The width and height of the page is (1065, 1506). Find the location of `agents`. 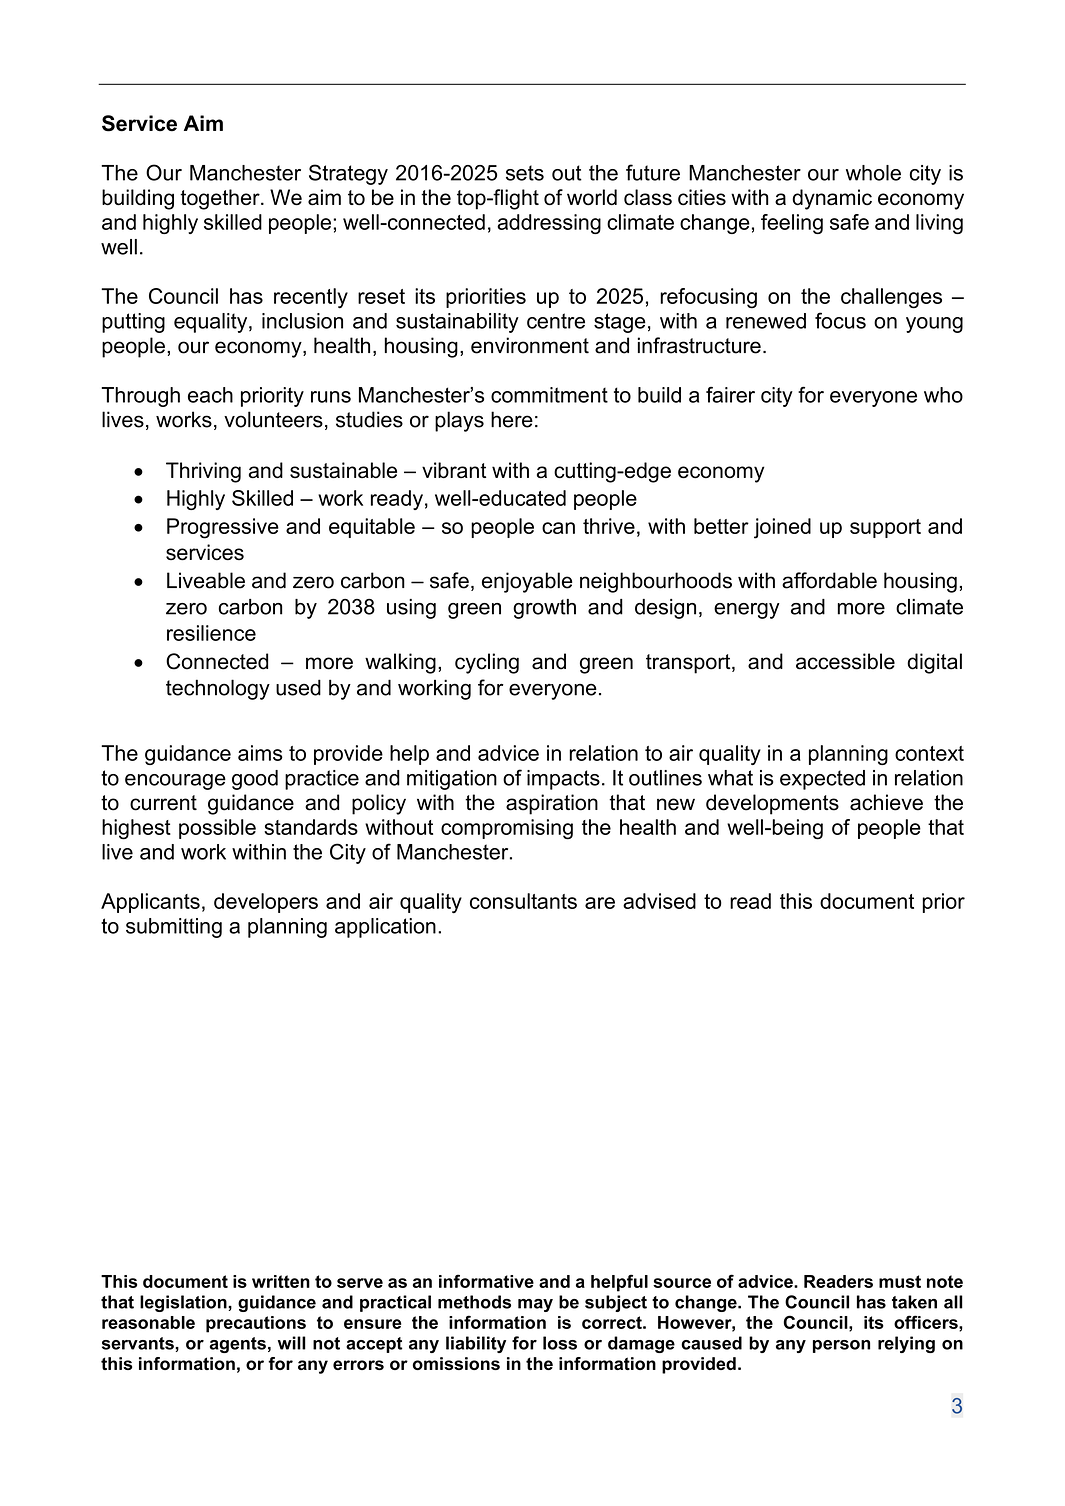

agents is located at coordinates (238, 1345).
